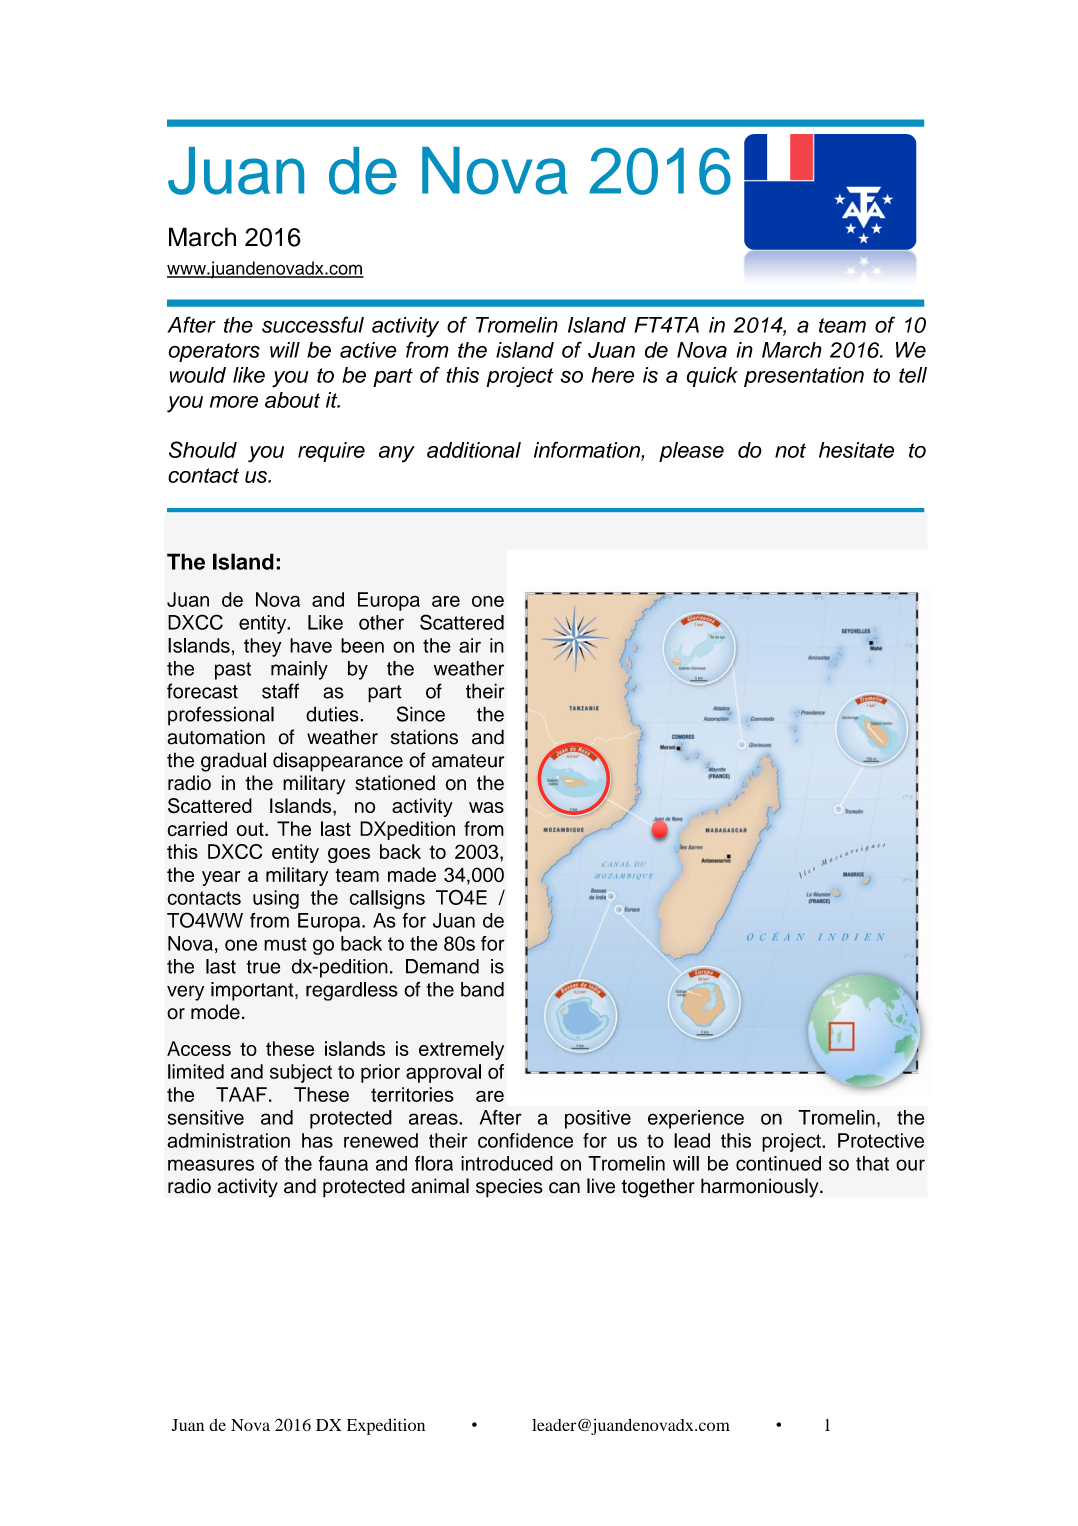 This image has height=1526, width=1078. Describe the element at coordinates (214, 352) in the image. I see `operators` at that location.
